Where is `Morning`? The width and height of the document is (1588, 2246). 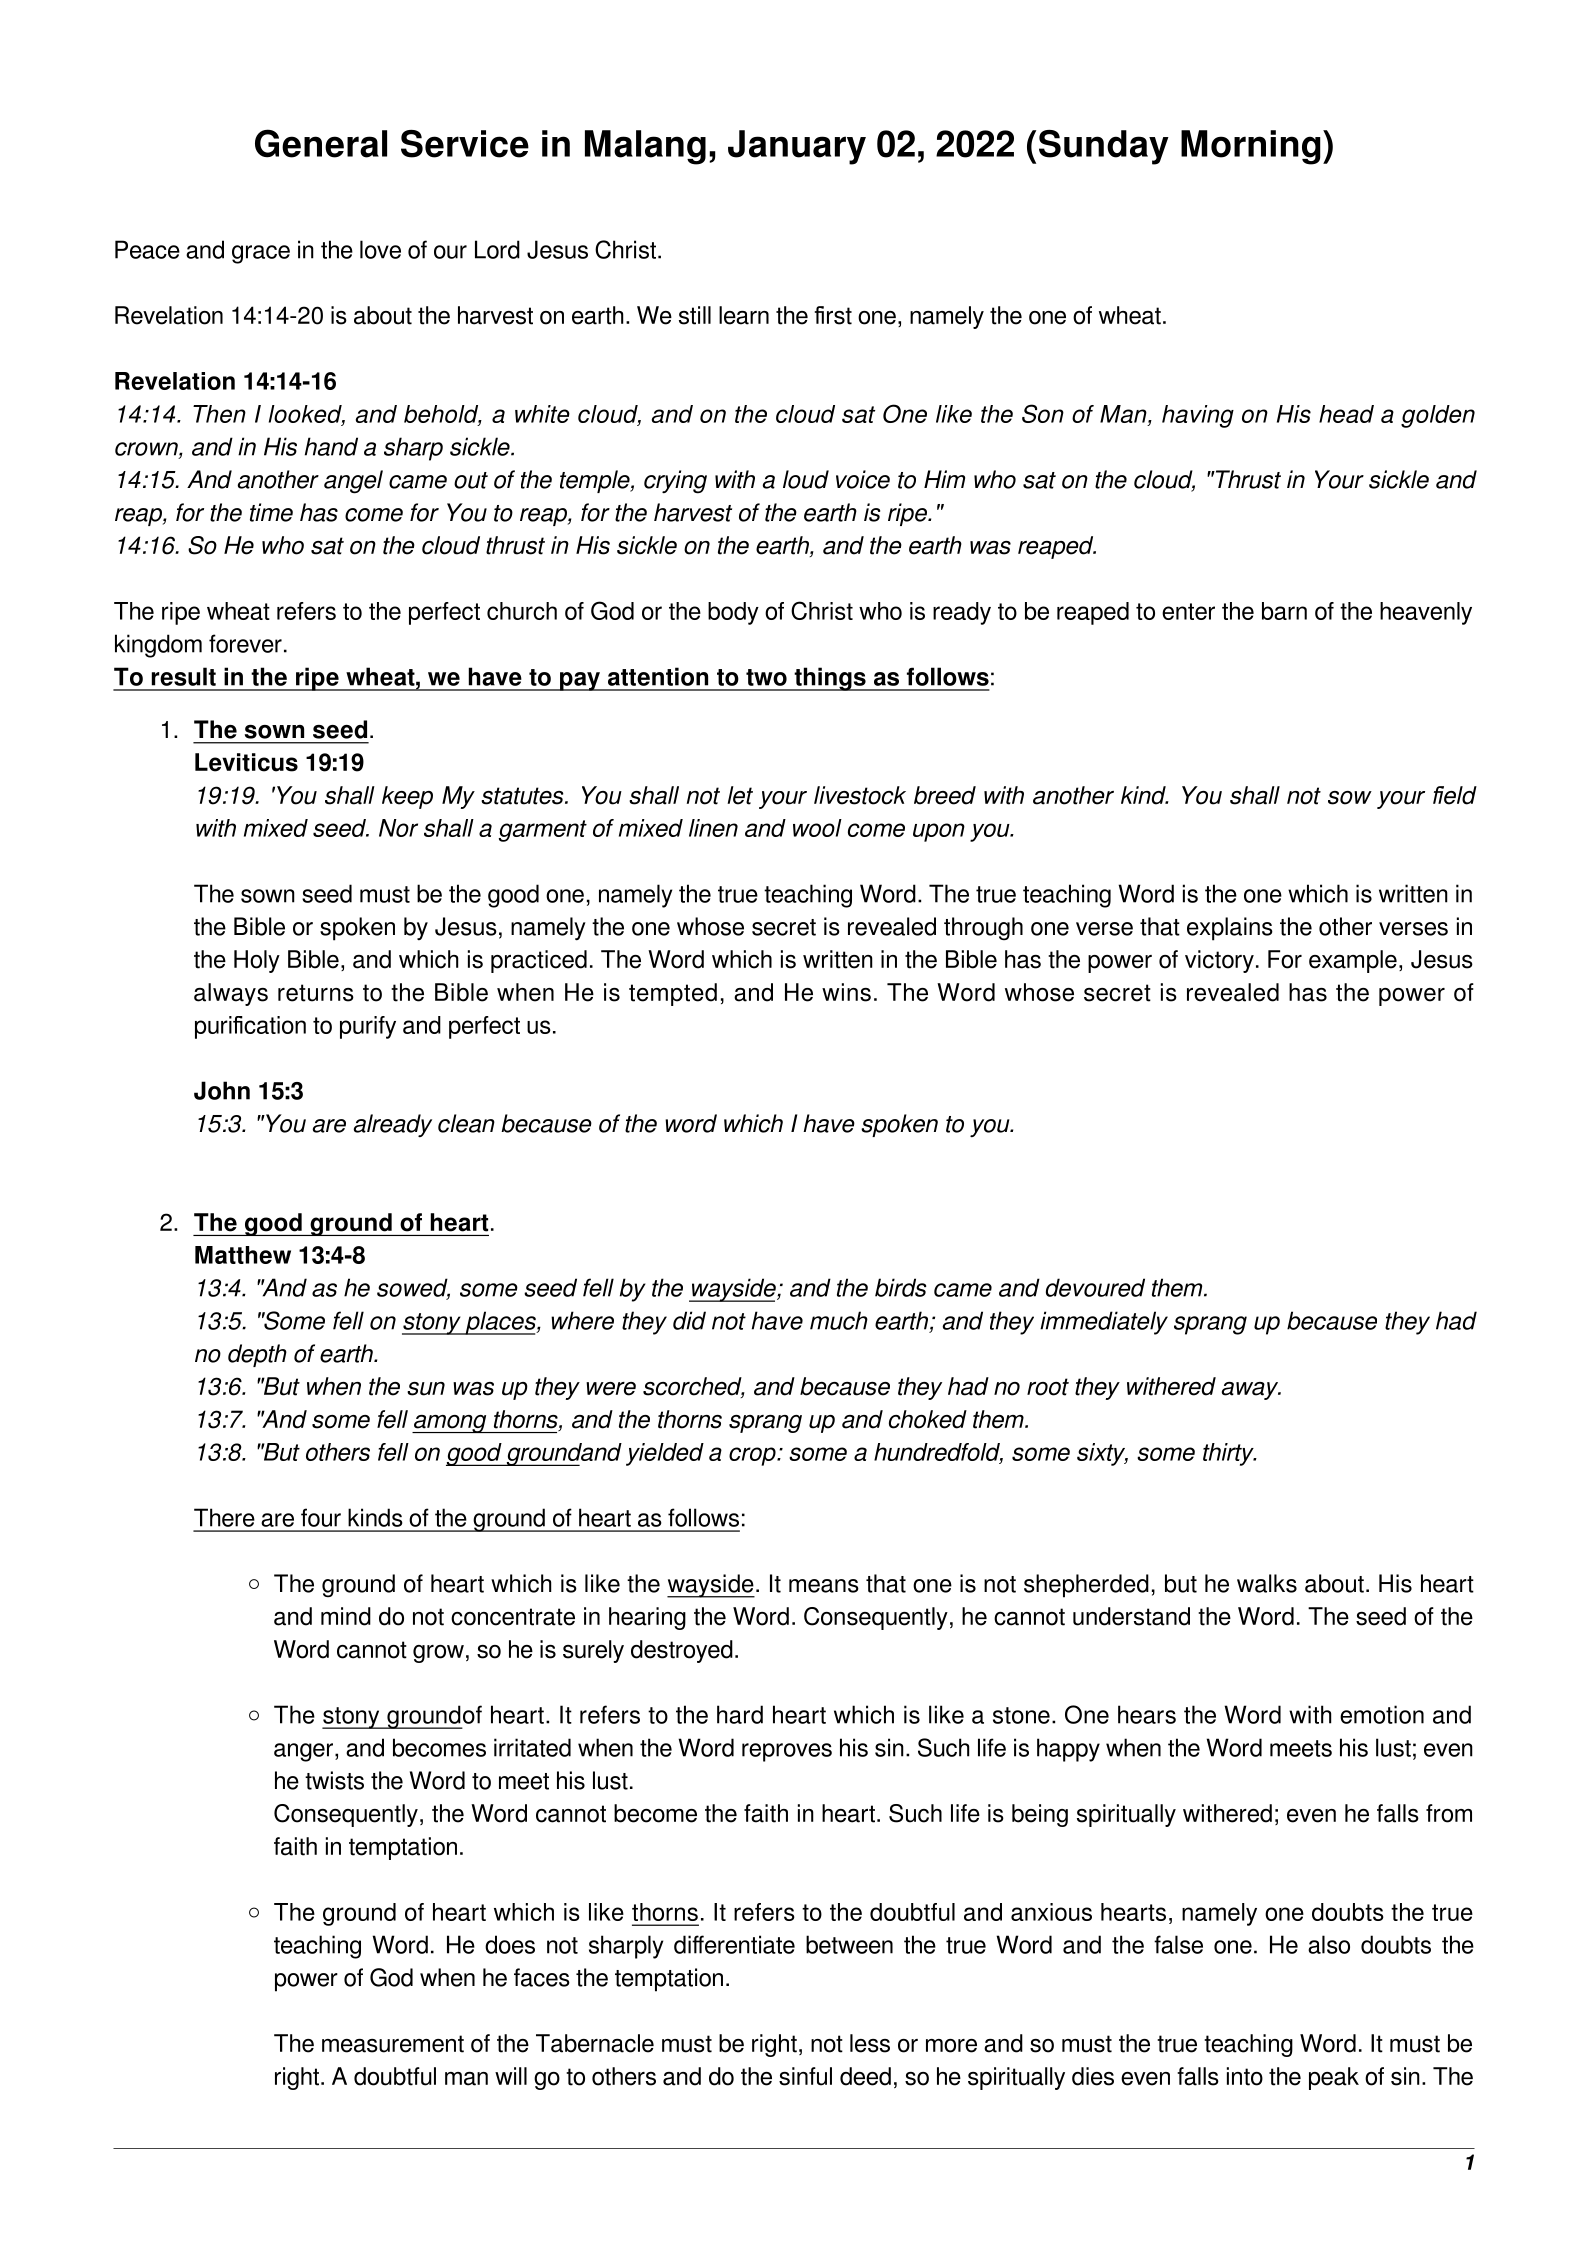
Morning is located at coordinates (1251, 147).
